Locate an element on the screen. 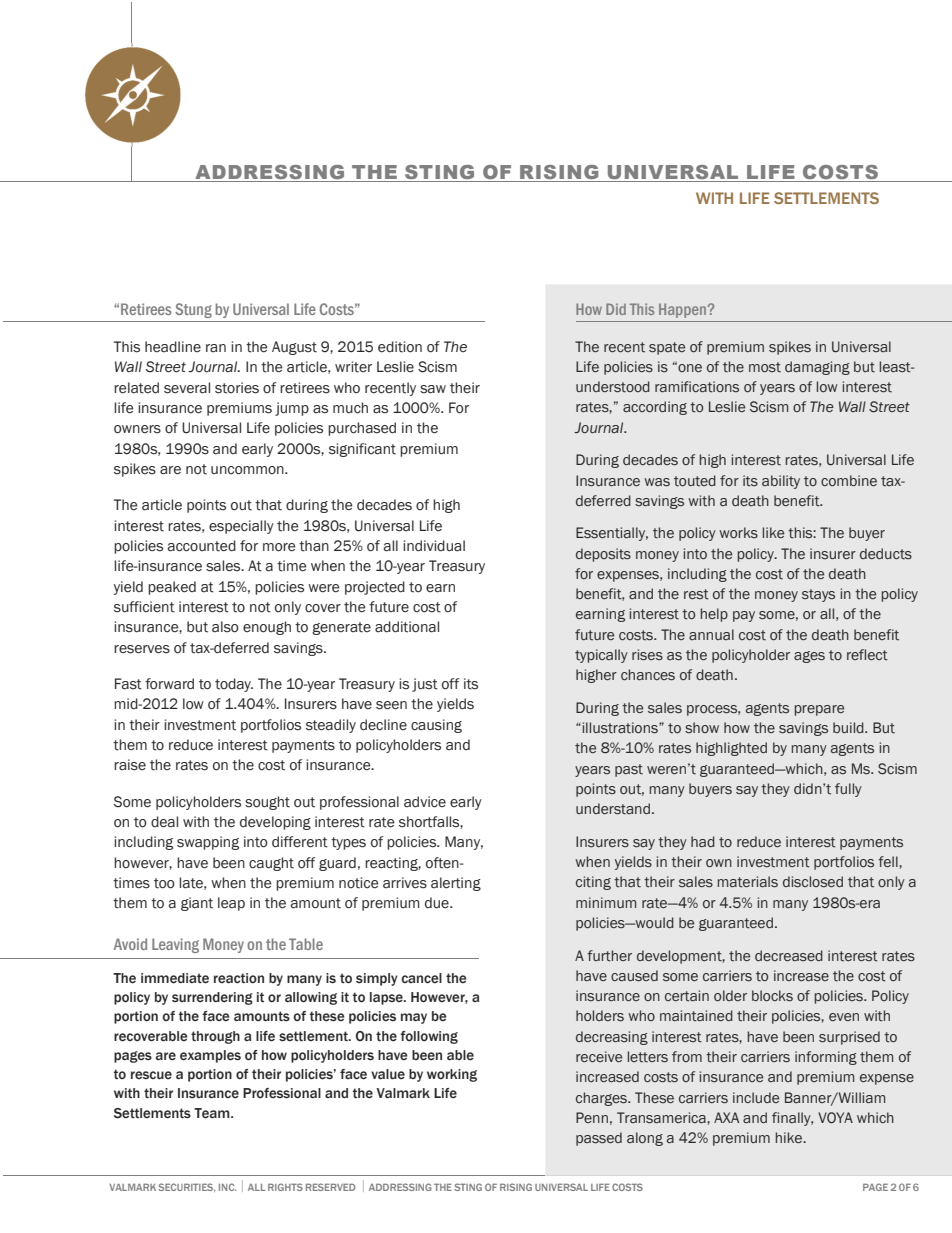 This screenshot has height=1233, width=952. build is located at coordinates (849, 727).
